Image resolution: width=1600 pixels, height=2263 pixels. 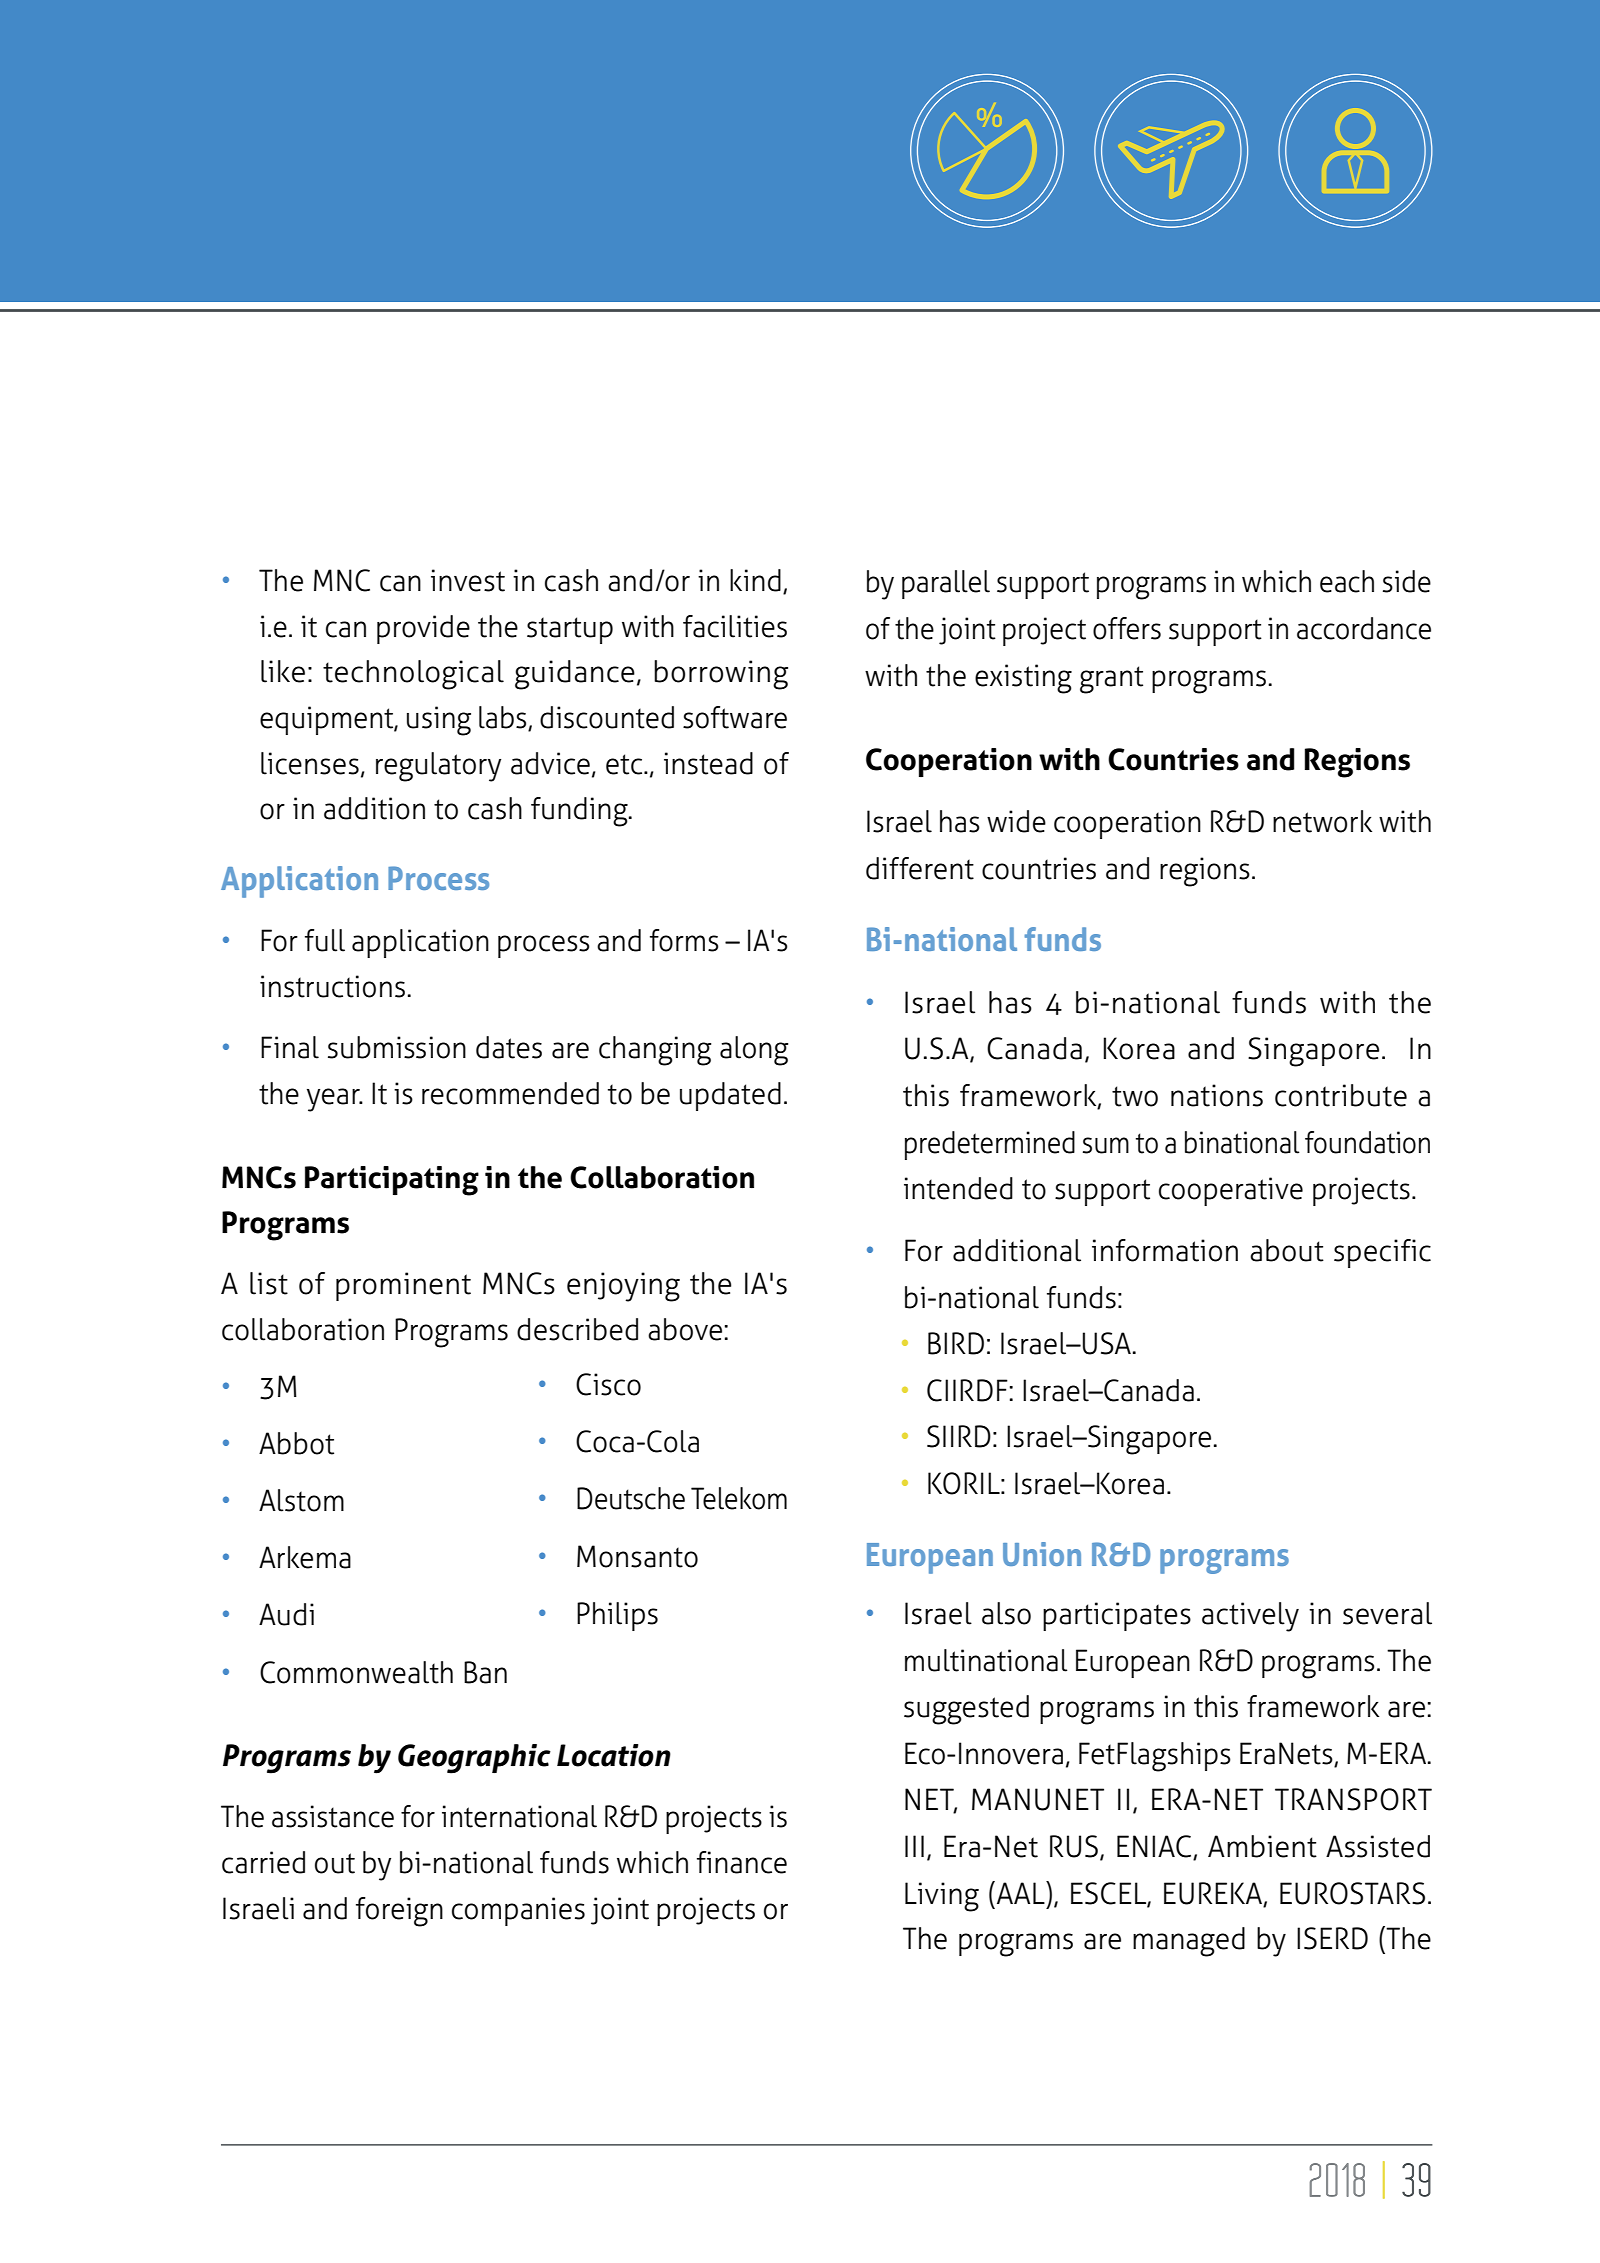 What do you see at coordinates (956, 1343) in the page?
I see `BIRD` at bounding box center [956, 1343].
